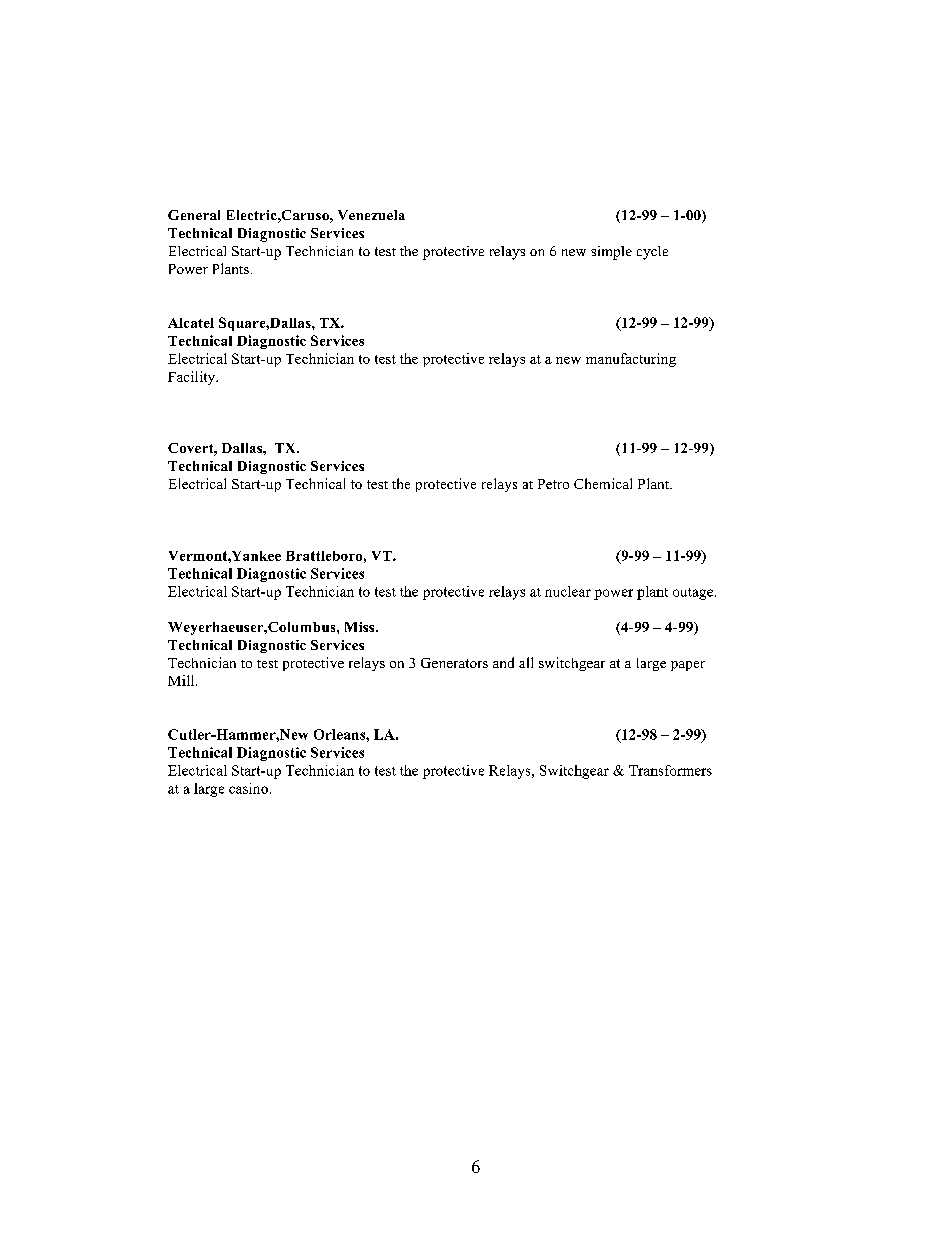 The image size is (952, 1233). Describe the element at coordinates (248, 788) in the screenshot. I see `casino` at that location.
